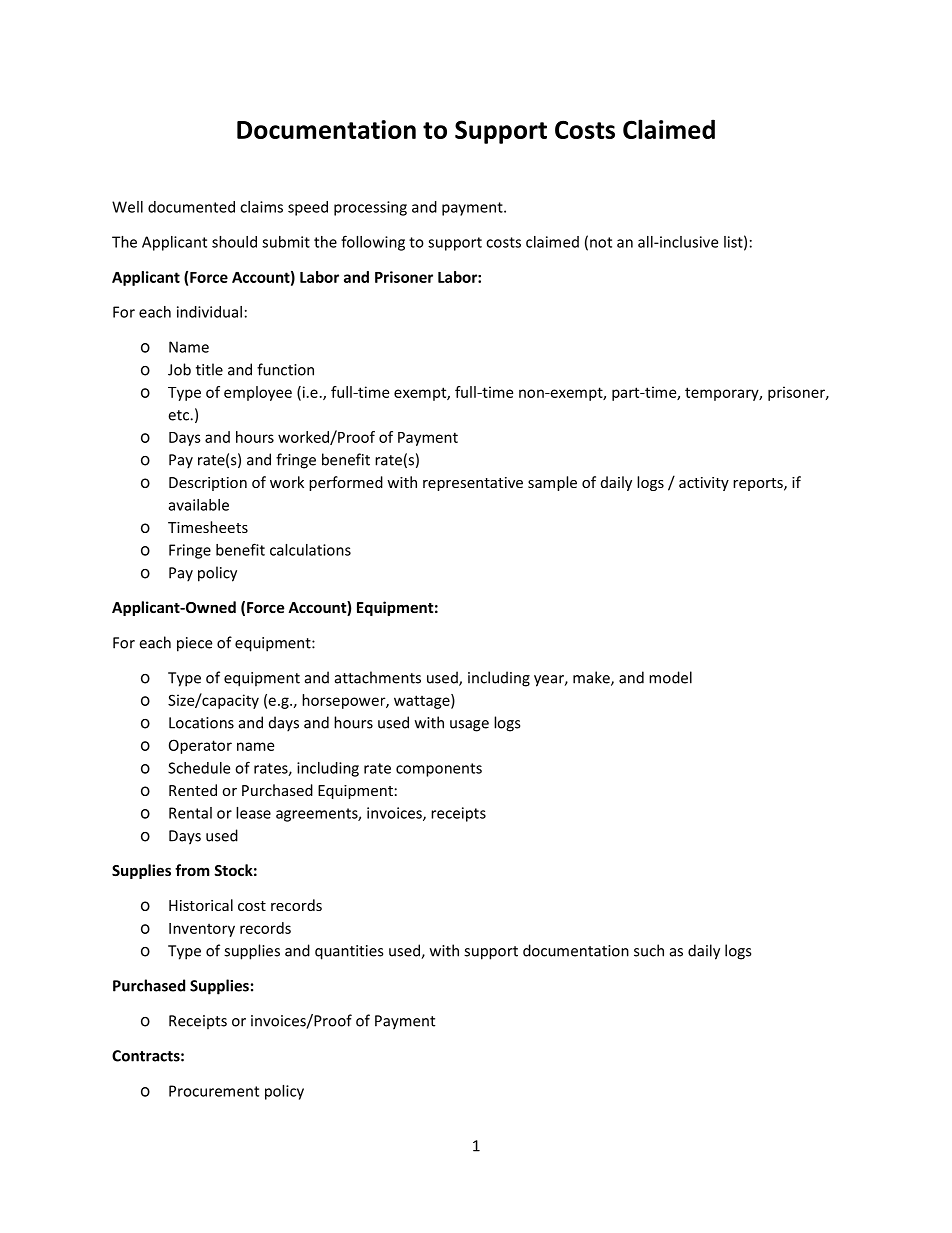 The height and width of the screenshot is (1233, 952). I want to click on Procurement, so click(214, 1091).
